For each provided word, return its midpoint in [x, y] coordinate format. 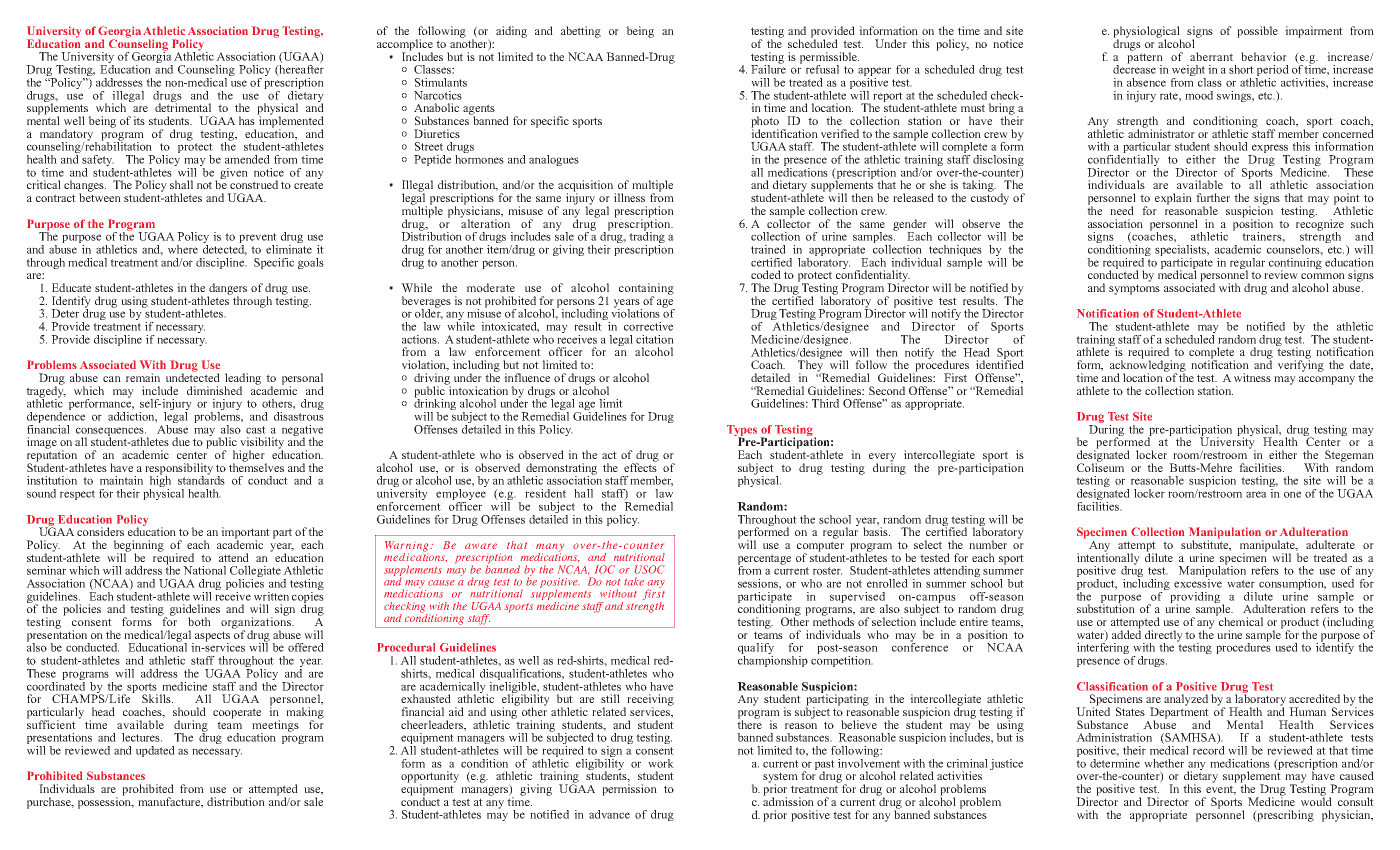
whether [1164, 763]
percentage [764, 560]
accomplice [405, 46]
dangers [227, 290]
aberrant [1211, 56]
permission [629, 790]
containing [646, 290]
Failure [768, 68]
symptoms [1134, 289]
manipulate [1268, 547]
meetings [275, 727]
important [245, 534]
